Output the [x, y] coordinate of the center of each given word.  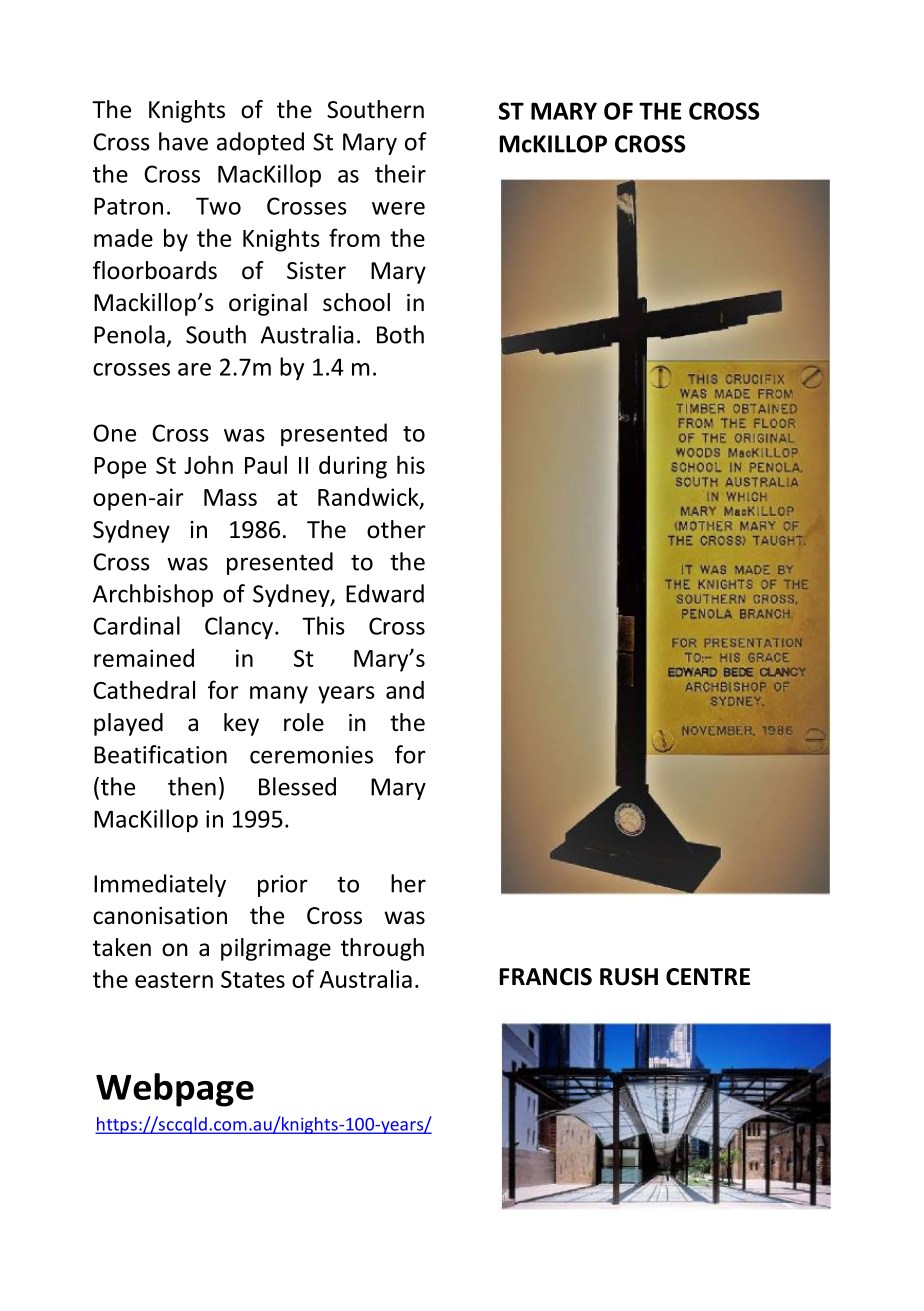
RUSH [629, 977]
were [398, 208]
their [400, 173]
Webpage [175, 1090]
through [382, 949]
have [183, 141]
